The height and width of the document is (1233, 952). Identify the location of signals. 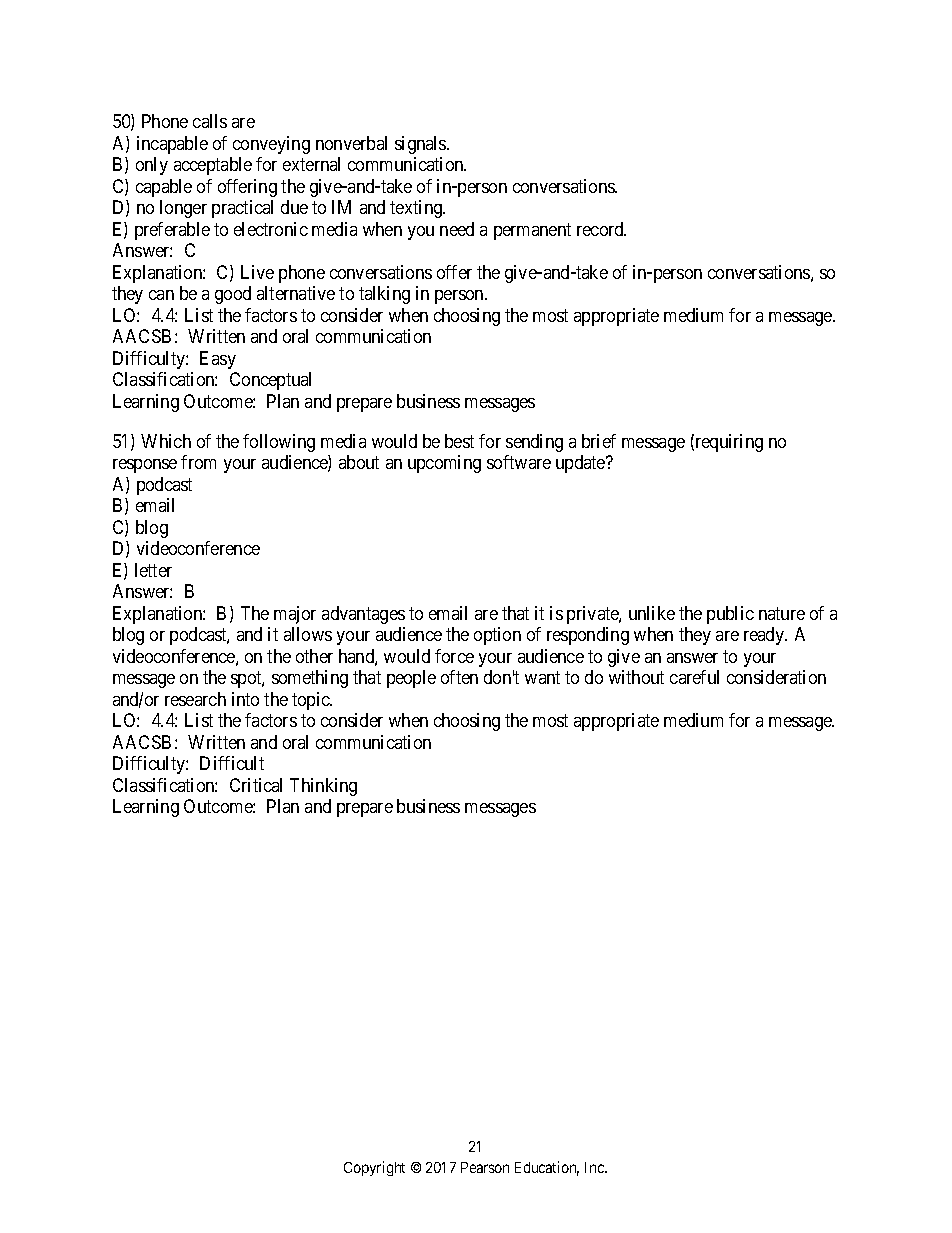
(421, 145).
